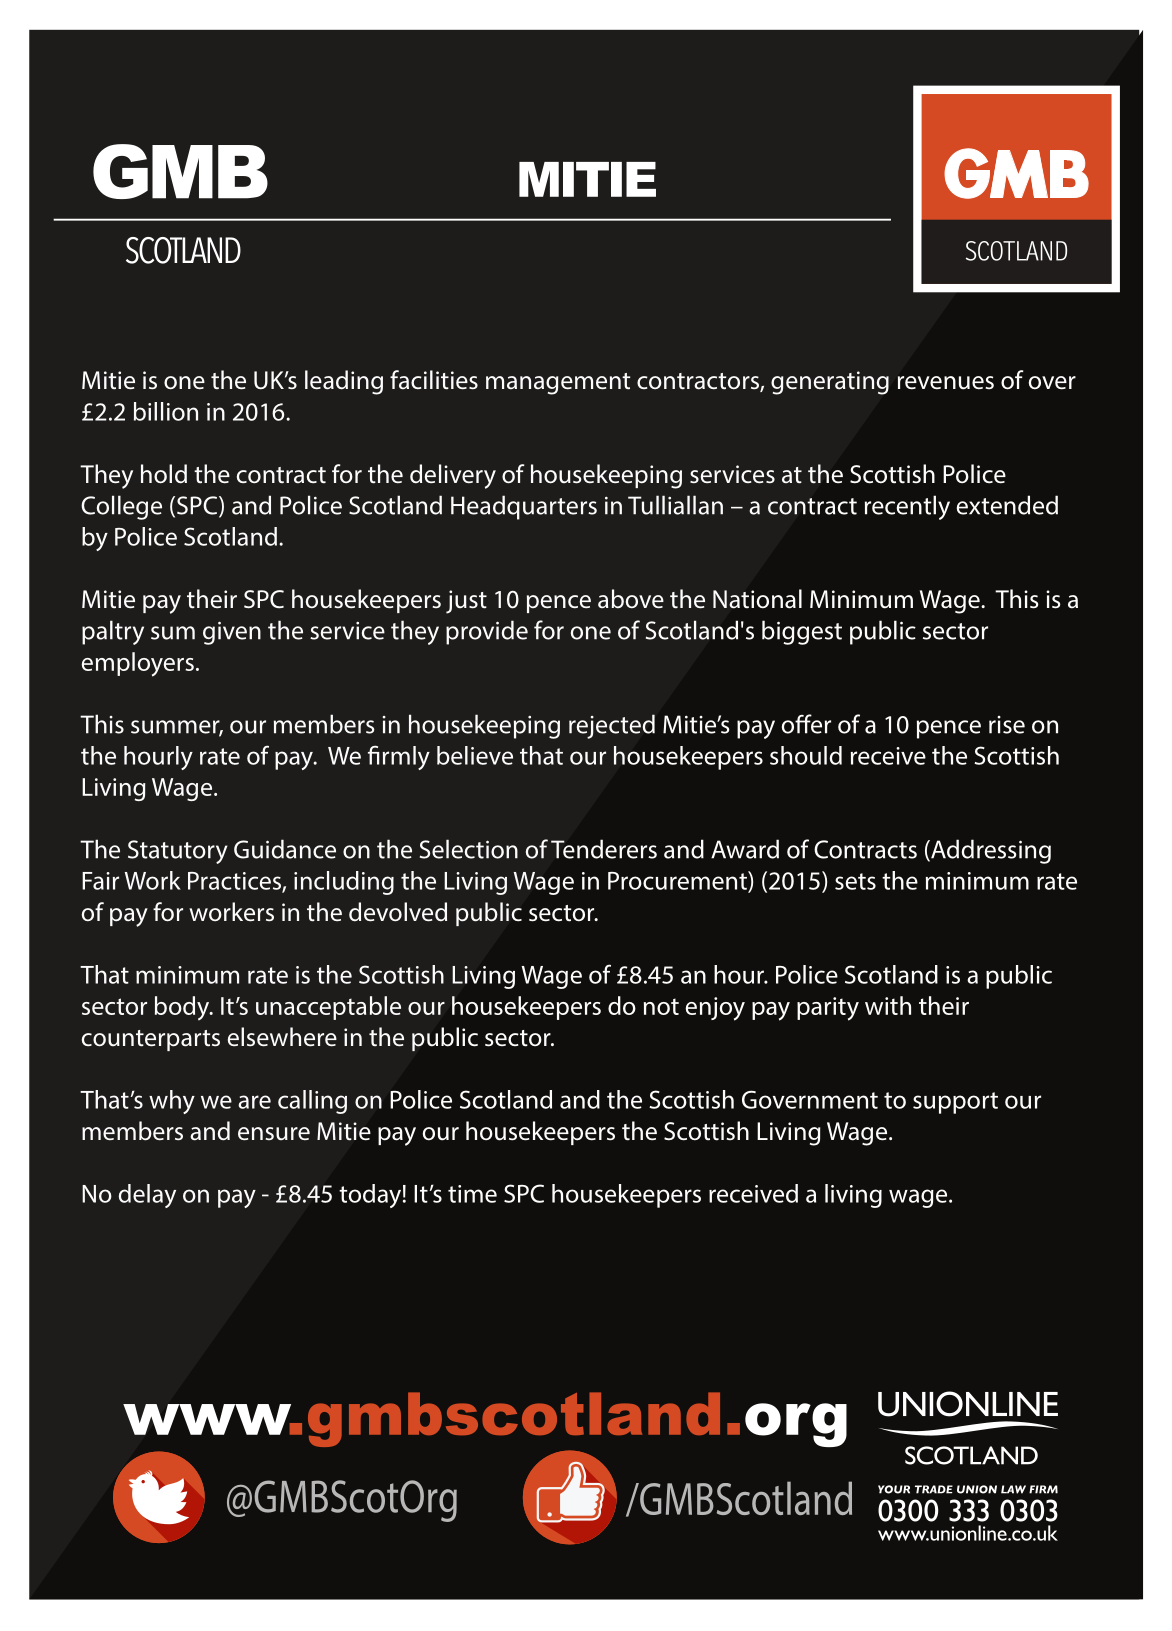  What do you see at coordinates (475, 755) in the document?
I see `believe` at bounding box center [475, 755].
